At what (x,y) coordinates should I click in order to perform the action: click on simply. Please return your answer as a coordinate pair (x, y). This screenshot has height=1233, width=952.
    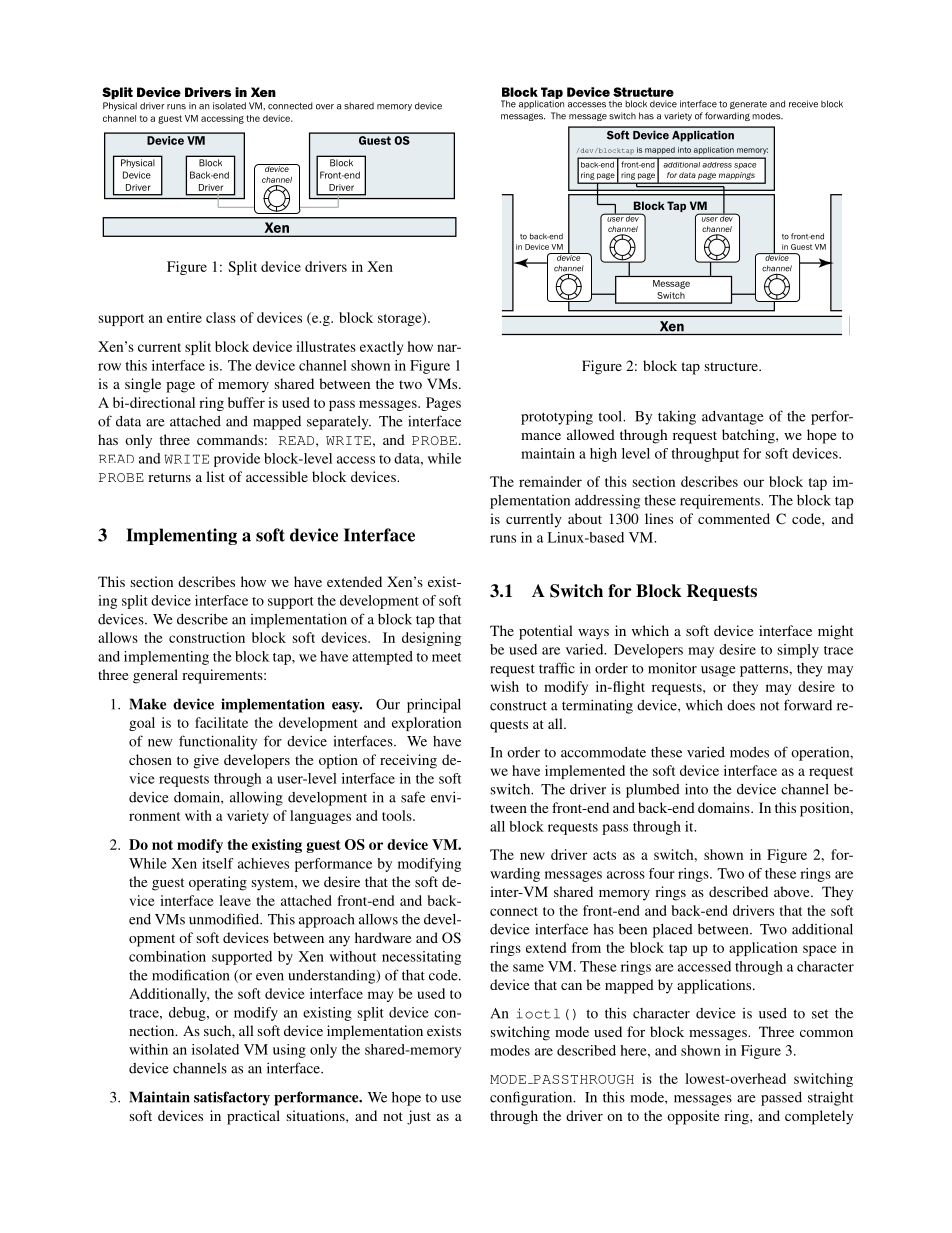
    Looking at the image, I should click on (798, 651).
